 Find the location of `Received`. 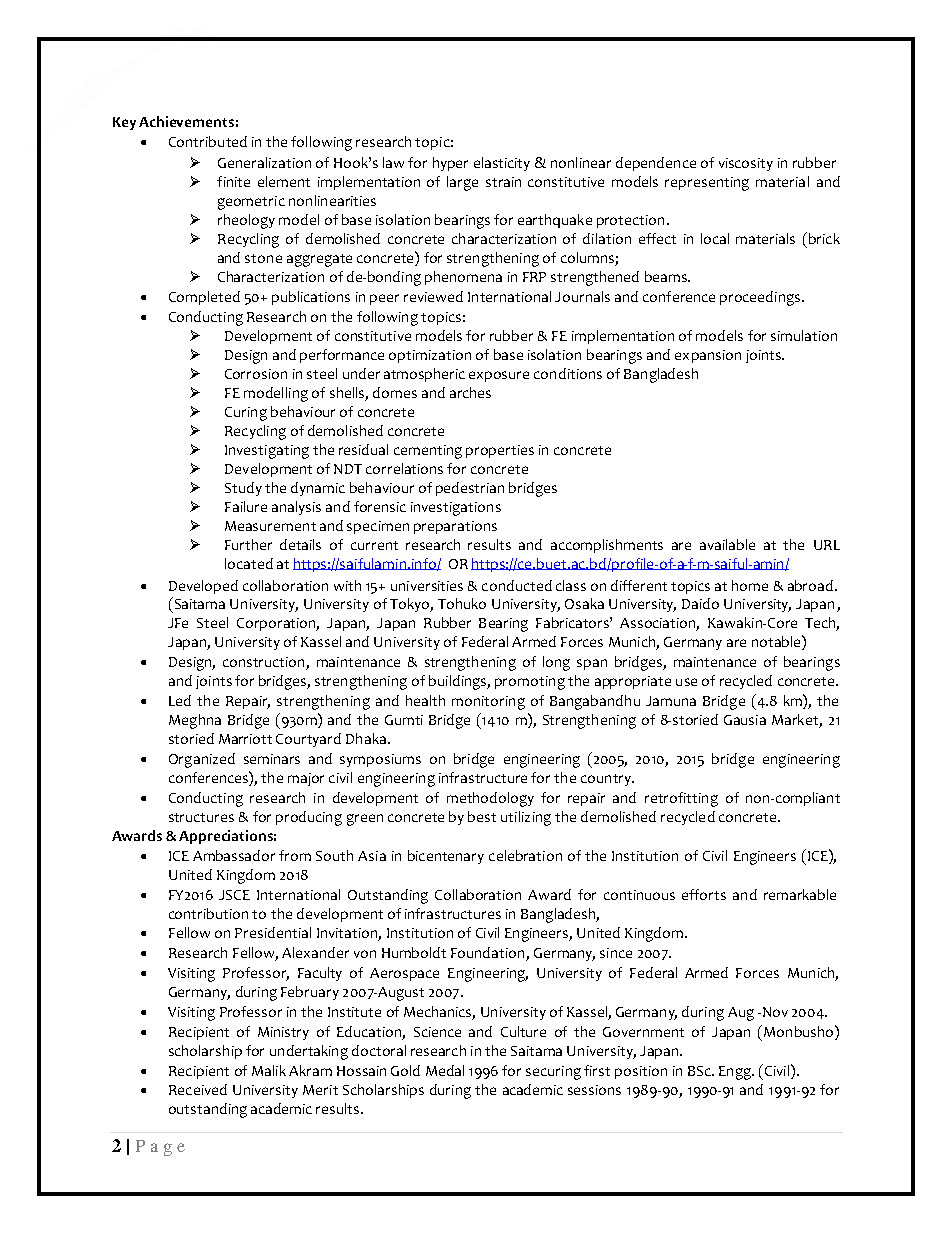

Received is located at coordinates (198, 1089).
